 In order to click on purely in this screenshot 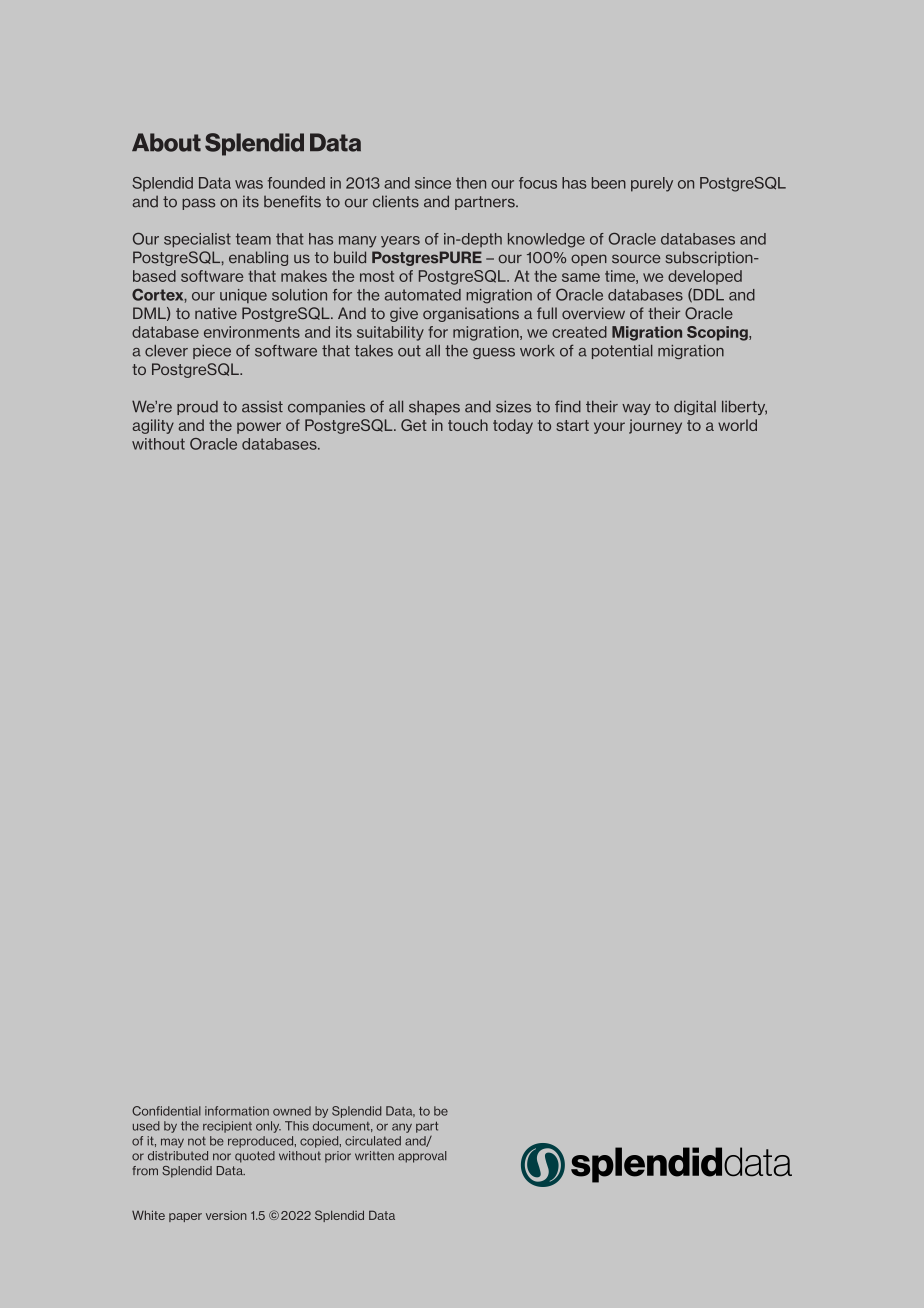, I will do `click(652, 184)`.
